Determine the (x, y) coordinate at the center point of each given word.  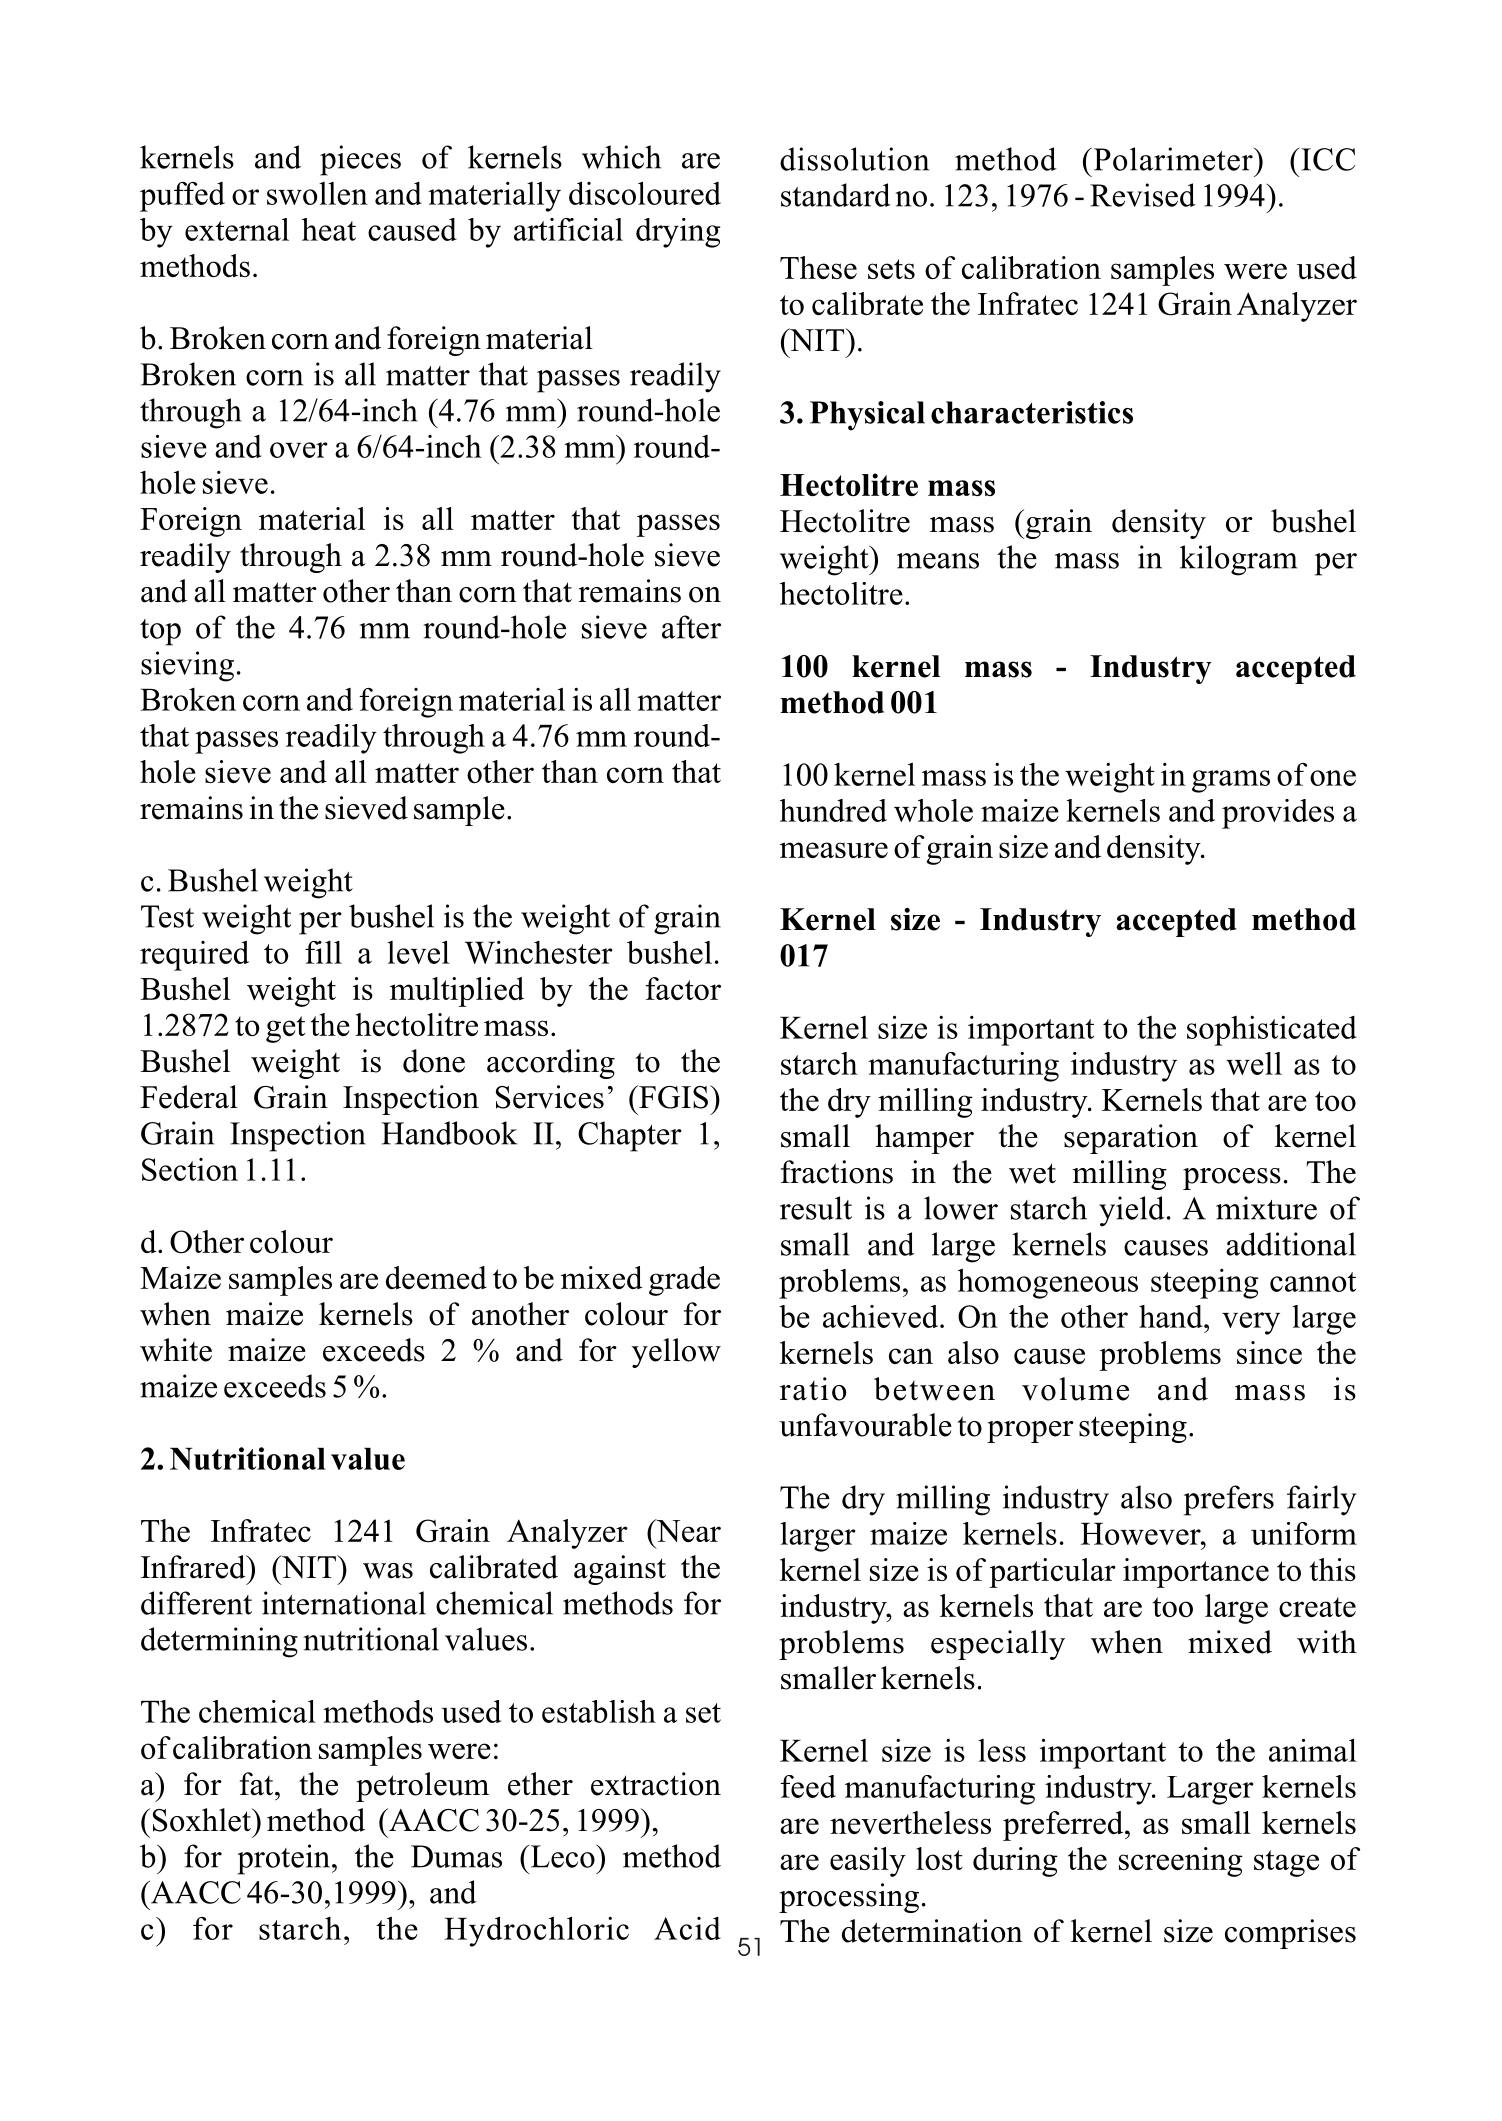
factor (683, 988)
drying (678, 233)
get (285, 1029)
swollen (317, 193)
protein (285, 1859)
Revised (1143, 195)
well (1254, 1063)
